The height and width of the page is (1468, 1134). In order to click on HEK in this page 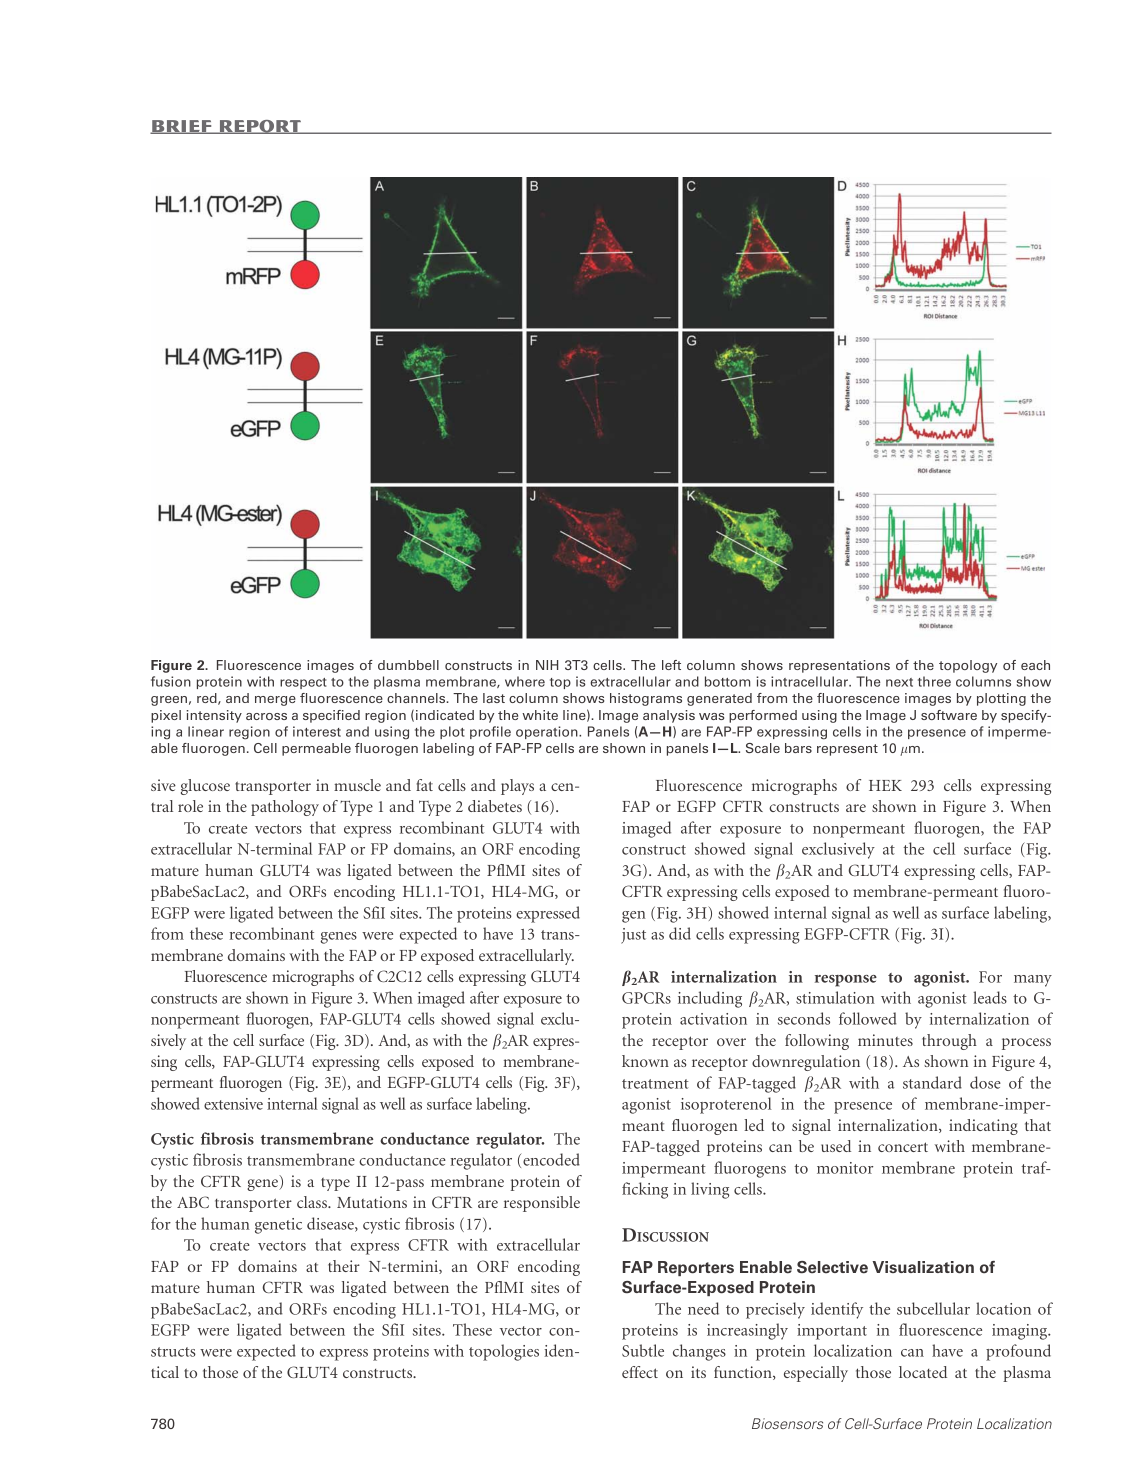, I will do `click(885, 785)`.
